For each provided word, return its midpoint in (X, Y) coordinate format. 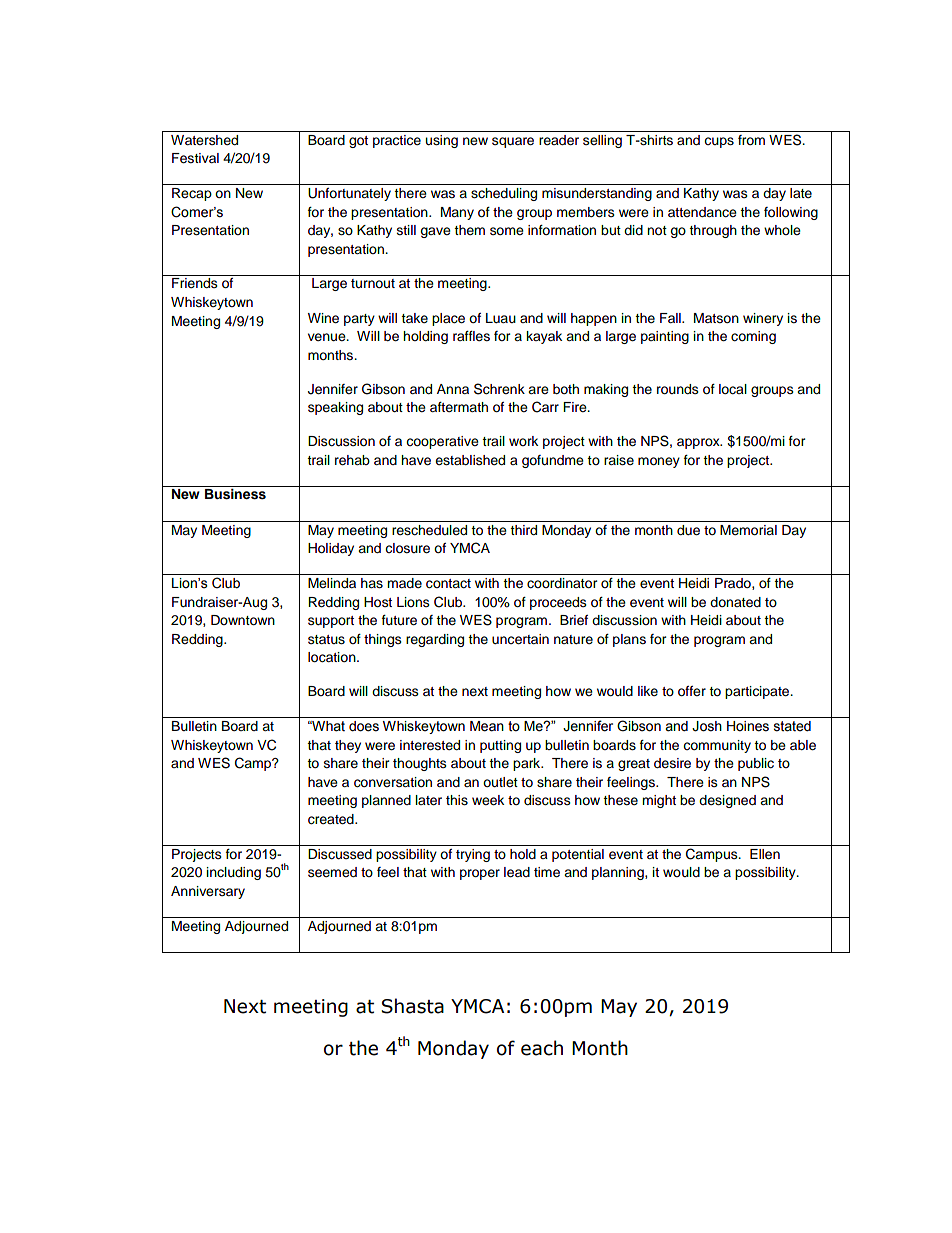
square (513, 142)
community (717, 746)
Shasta (412, 1006)
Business (235, 494)
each (542, 1048)
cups (719, 142)
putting (500, 746)
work (523, 441)
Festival (195, 158)
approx (699, 443)
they (348, 746)
